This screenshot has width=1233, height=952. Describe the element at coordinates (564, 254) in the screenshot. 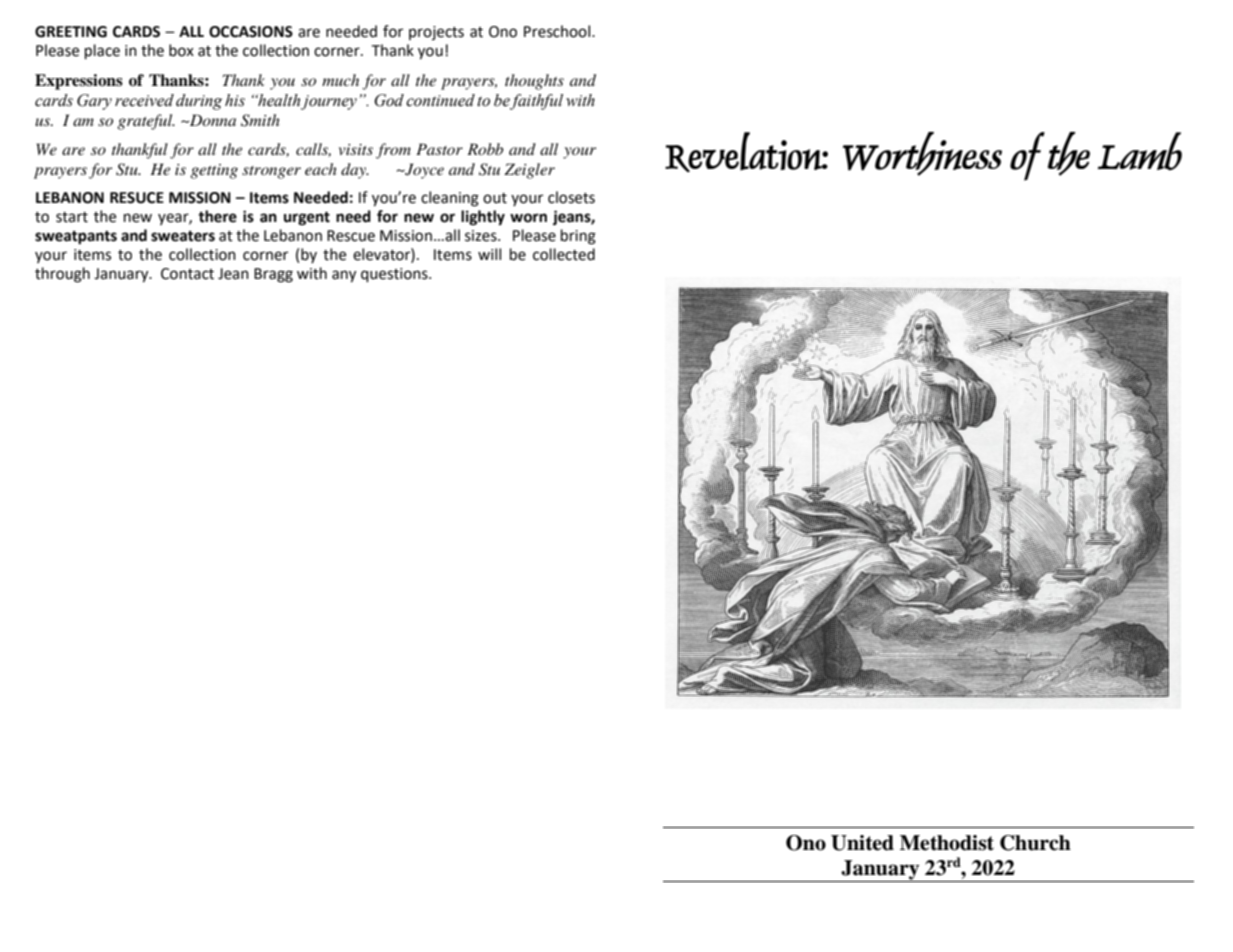

I see `collected` at that location.
